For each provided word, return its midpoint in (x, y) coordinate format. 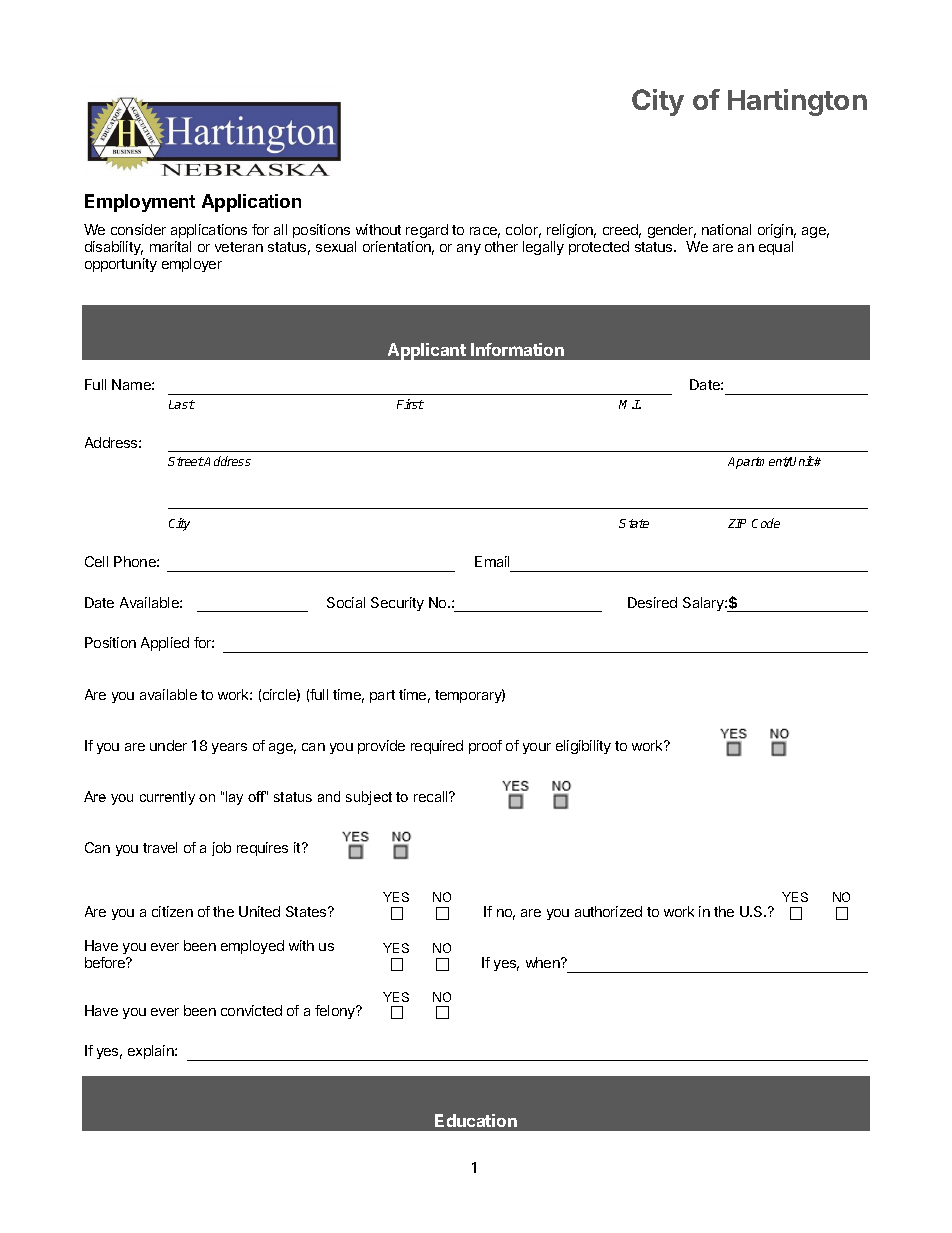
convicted (251, 1010)
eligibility (583, 747)
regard (427, 231)
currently (167, 798)
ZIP (737, 523)
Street (186, 461)
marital (170, 246)
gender (672, 231)
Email (492, 561)
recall (432, 796)
